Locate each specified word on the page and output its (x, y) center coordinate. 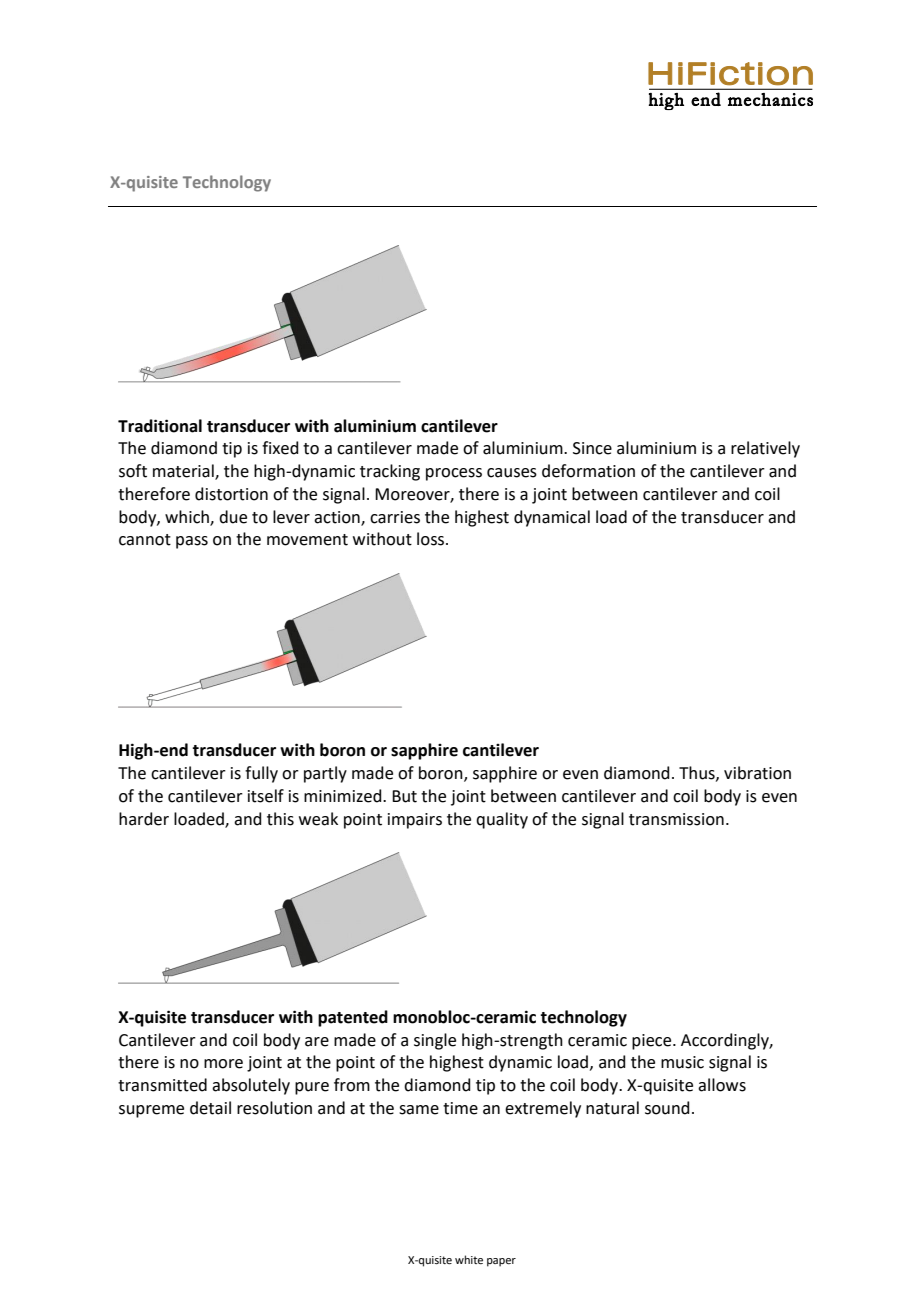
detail (210, 1108)
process (454, 474)
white (469, 1259)
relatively (765, 449)
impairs (415, 821)
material (184, 472)
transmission (676, 819)
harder (144, 819)
